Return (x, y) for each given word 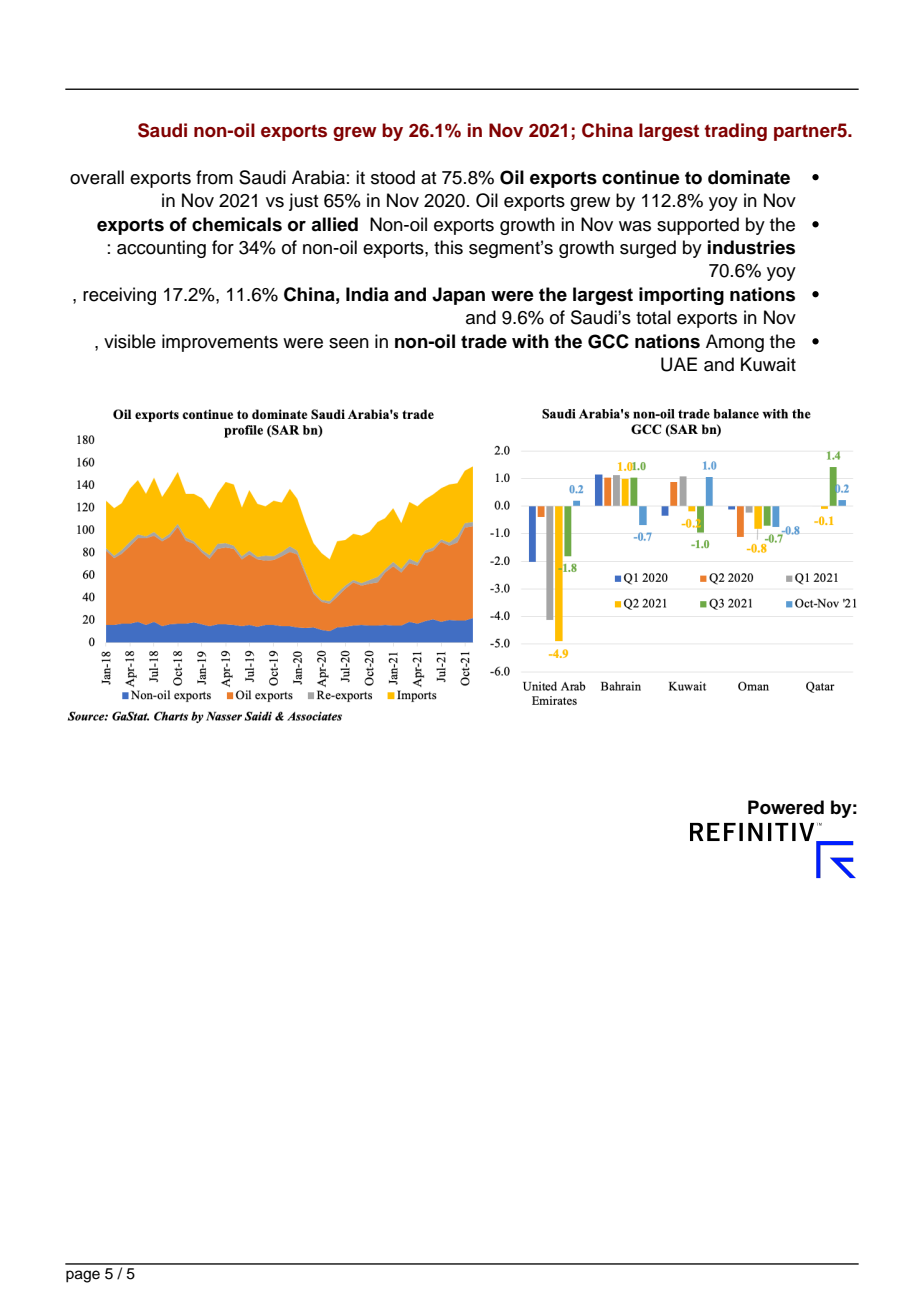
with (530, 341)
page (83, 1276)
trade (484, 341)
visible (130, 341)
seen (349, 343)
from (214, 177)
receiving (119, 296)
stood (393, 177)
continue (641, 177)
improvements (220, 343)
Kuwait (768, 364)
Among (735, 343)
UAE (679, 364)
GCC (608, 341)
